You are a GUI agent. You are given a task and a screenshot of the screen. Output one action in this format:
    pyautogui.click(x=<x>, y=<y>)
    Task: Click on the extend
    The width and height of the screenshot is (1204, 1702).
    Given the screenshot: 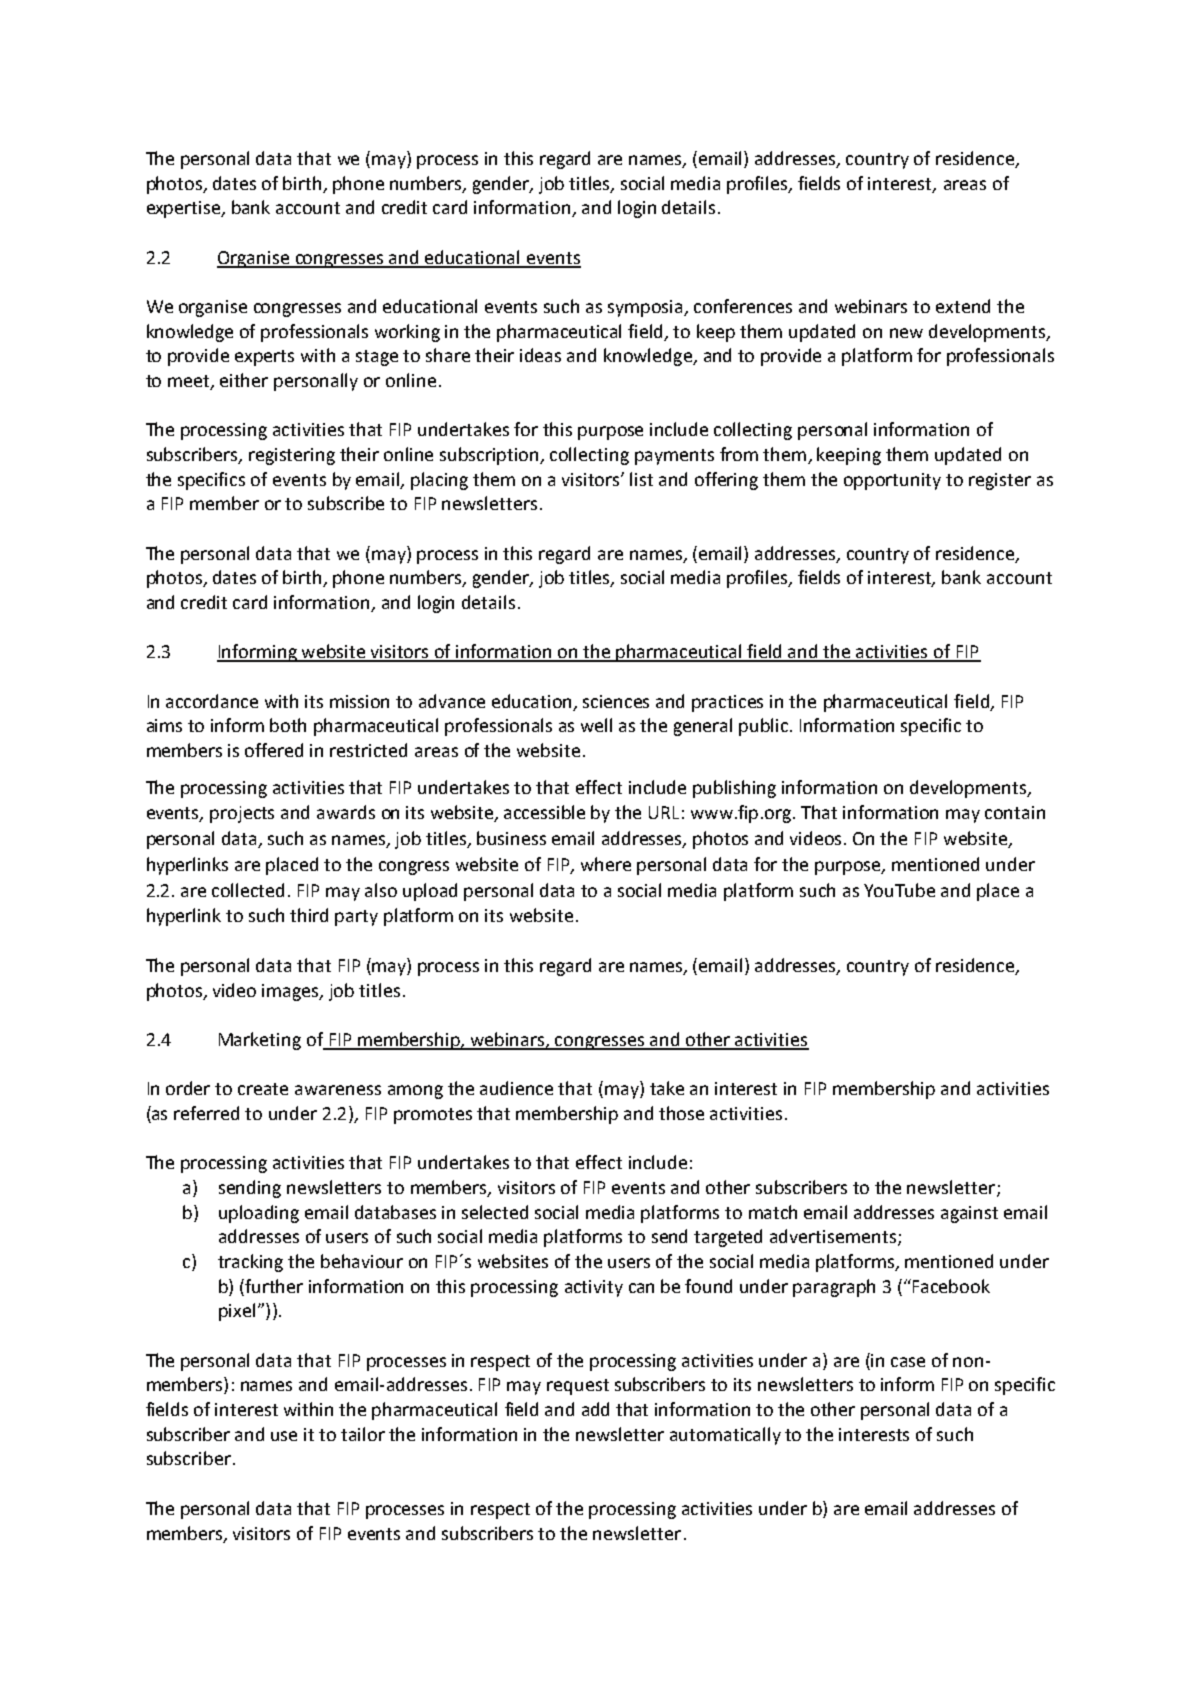 What is the action you would take?
    pyautogui.click(x=963, y=306)
